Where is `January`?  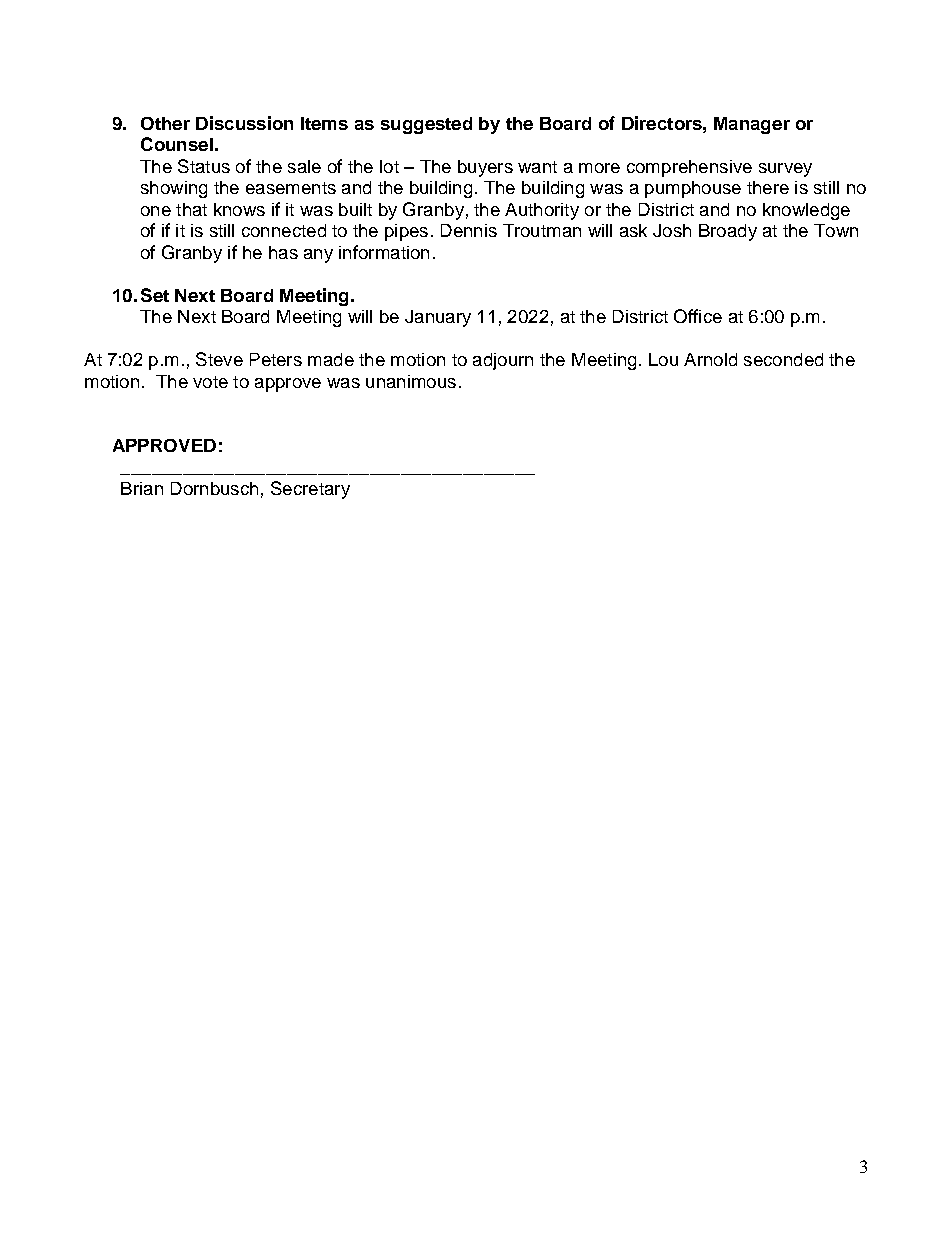
January is located at coordinates (438, 318).
